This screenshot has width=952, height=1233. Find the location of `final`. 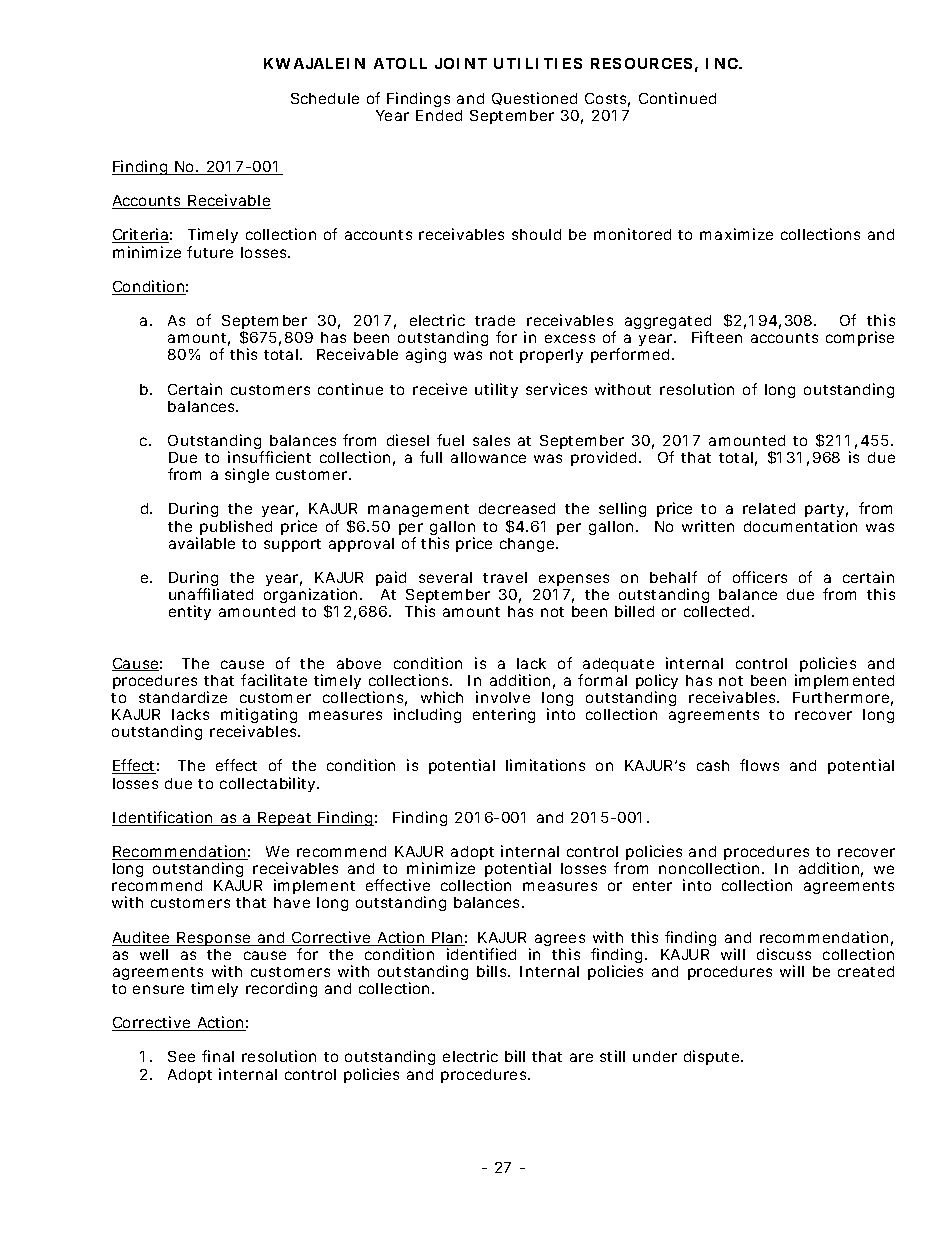

final is located at coordinates (218, 1056).
